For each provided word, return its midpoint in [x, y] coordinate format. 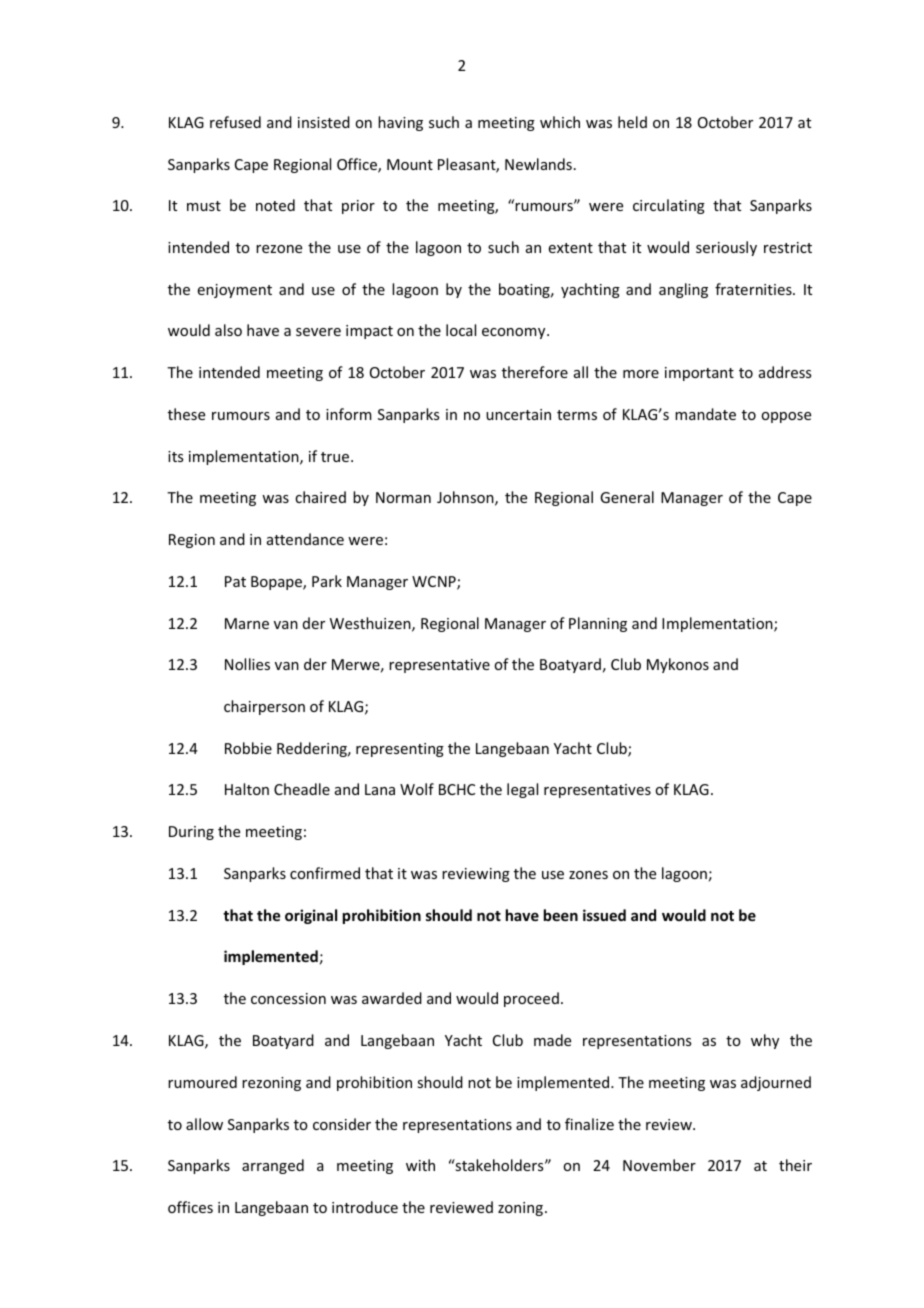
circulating [669, 206]
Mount [410, 164]
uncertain [518, 414]
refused [235, 122]
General [627, 497]
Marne [247, 623]
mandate [705, 414]
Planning [598, 624]
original [311, 916]
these [186, 414]
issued [604, 915]
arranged [273, 1166]
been [561, 915]
